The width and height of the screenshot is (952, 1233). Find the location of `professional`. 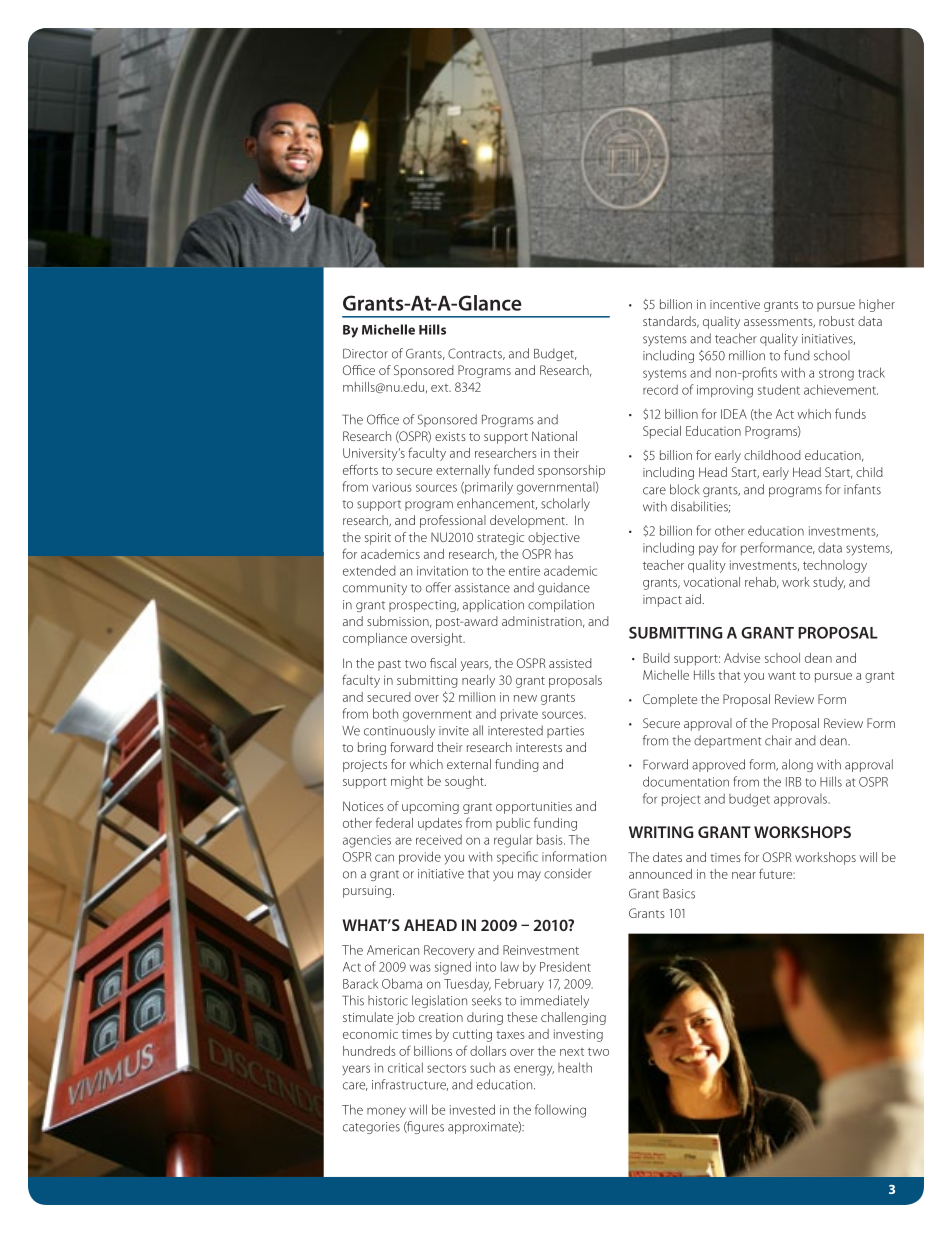

professional is located at coordinates (453, 521).
